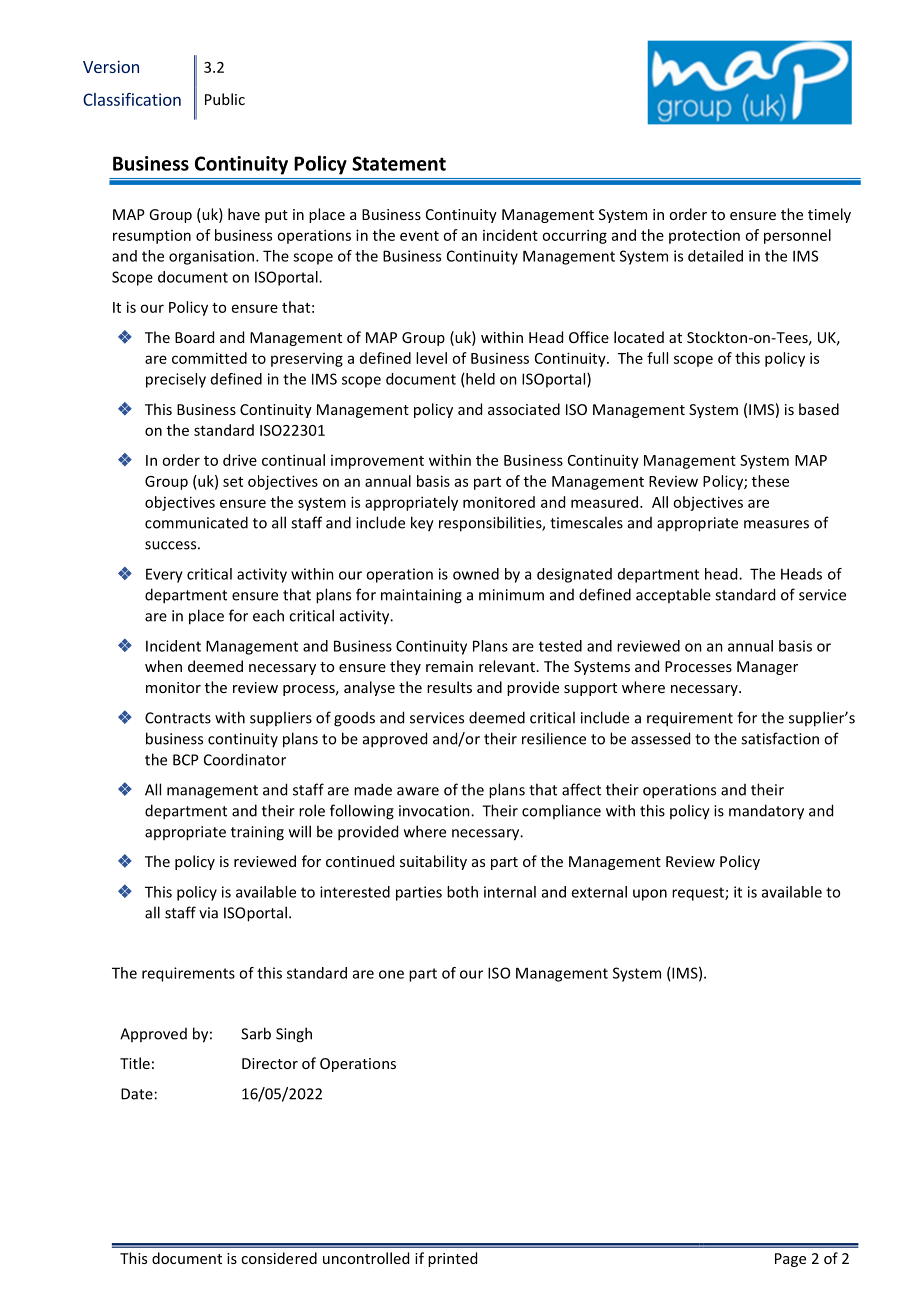  I want to click on when, so click(163, 666).
